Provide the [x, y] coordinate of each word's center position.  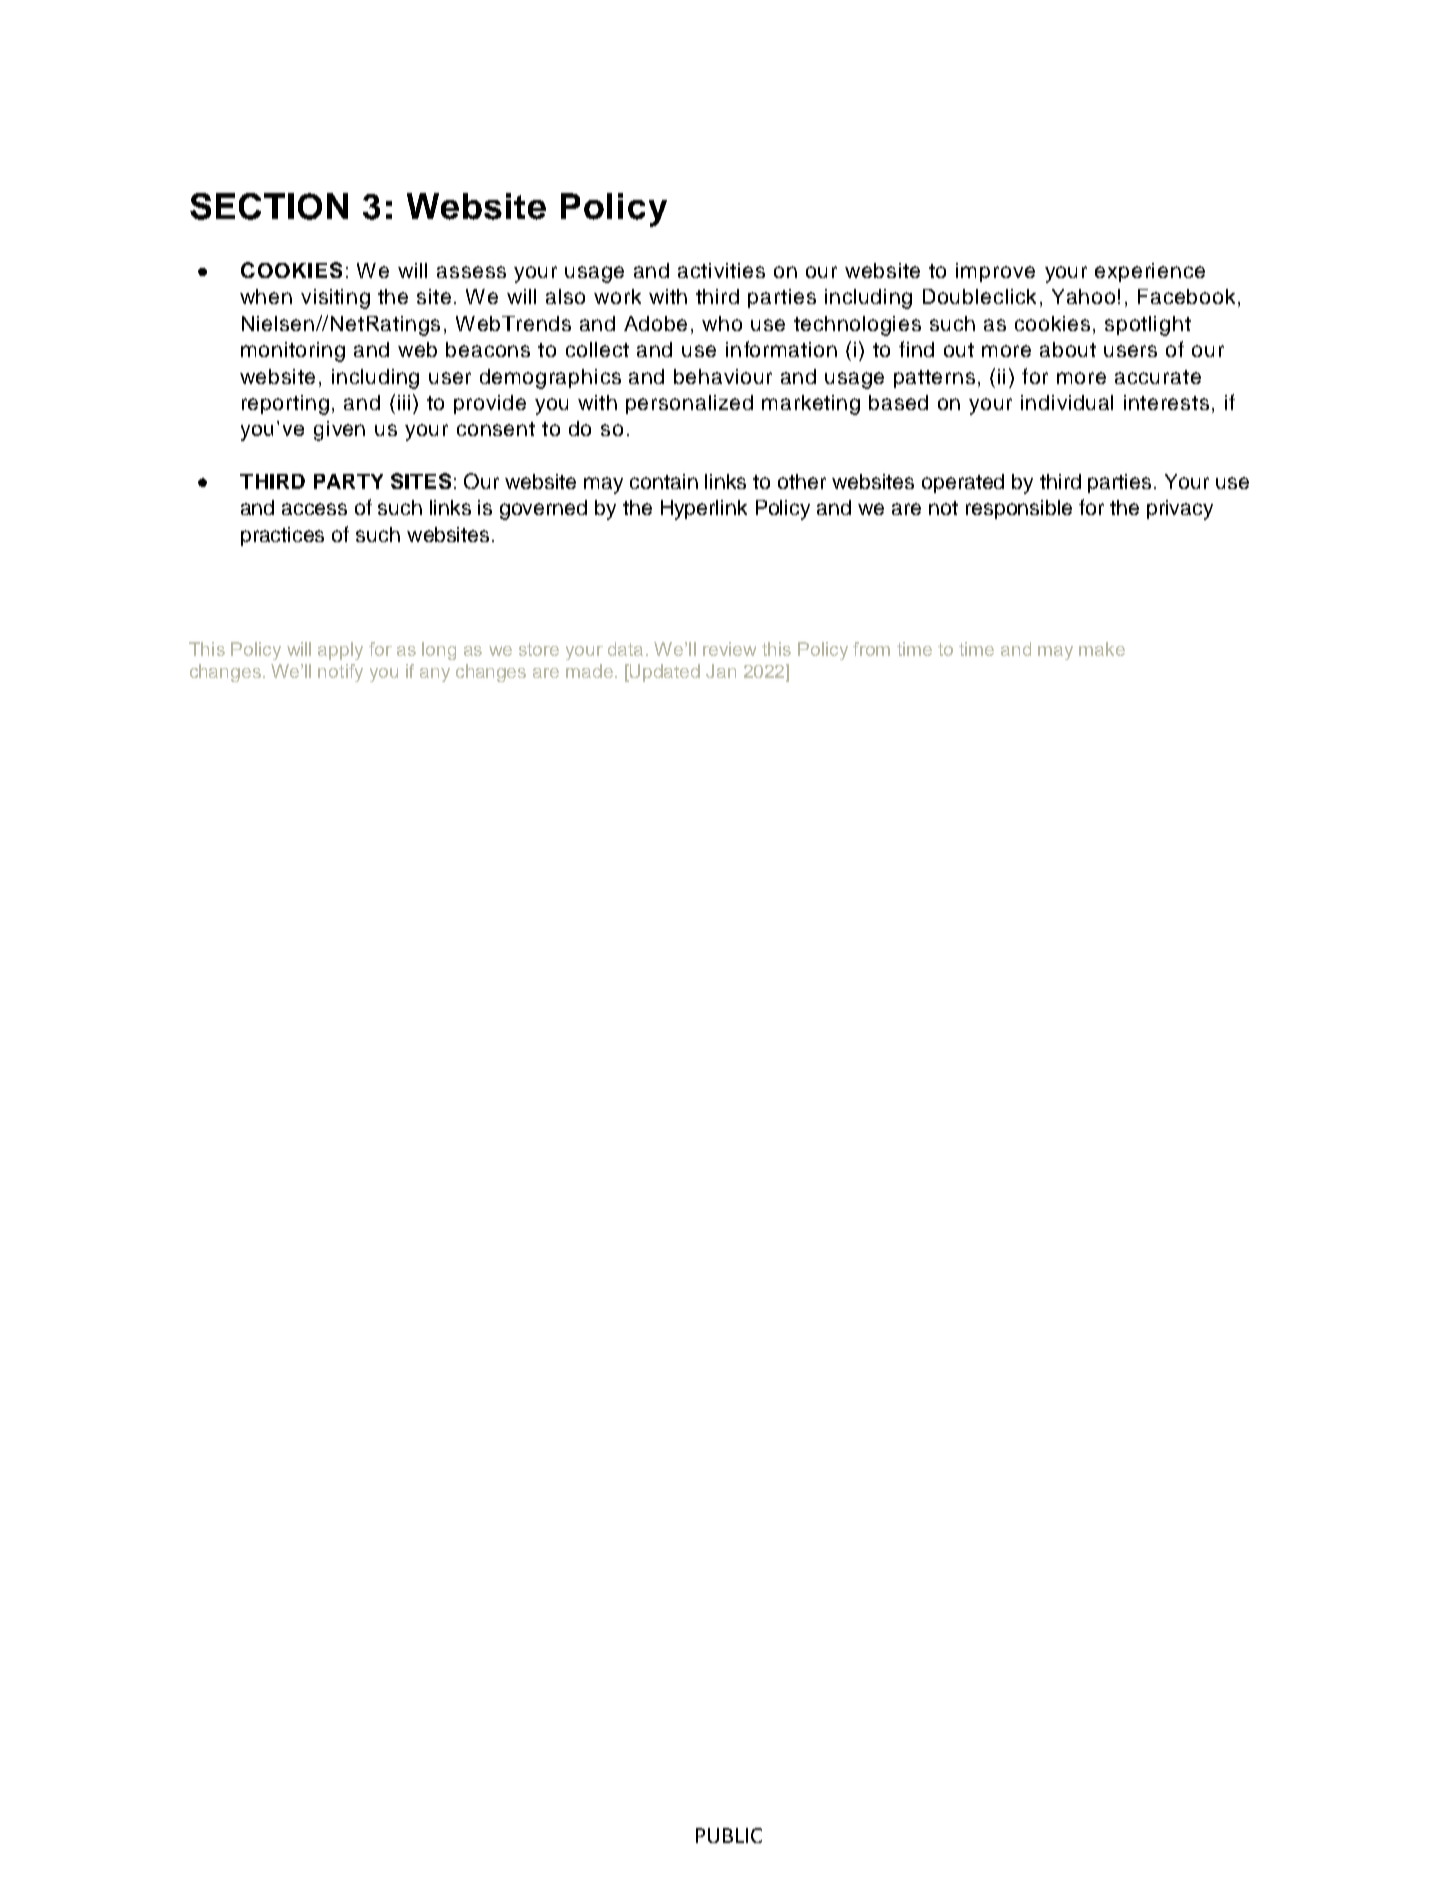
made [589, 671]
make [1102, 649]
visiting [335, 299]
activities [721, 270]
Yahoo [1083, 296]
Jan [721, 671]
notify [340, 673]
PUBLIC [729, 1835]
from [871, 649]
